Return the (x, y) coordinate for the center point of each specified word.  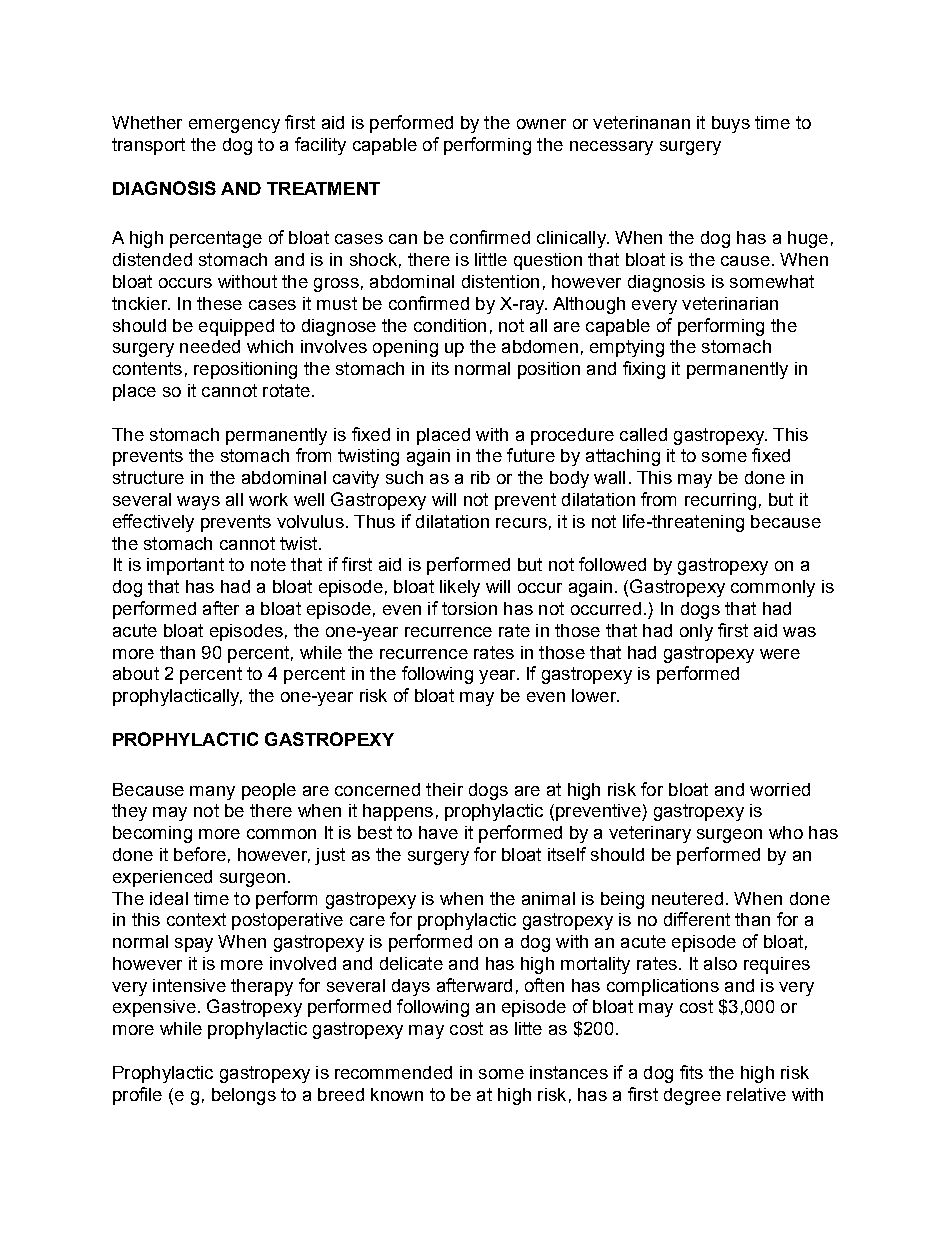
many (212, 793)
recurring (720, 501)
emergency (234, 126)
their (444, 789)
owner (541, 124)
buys (731, 124)
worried (780, 789)
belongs (244, 1096)
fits (691, 1072)
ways (198, 503)
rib (480, 477)
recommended (393, 1072)
